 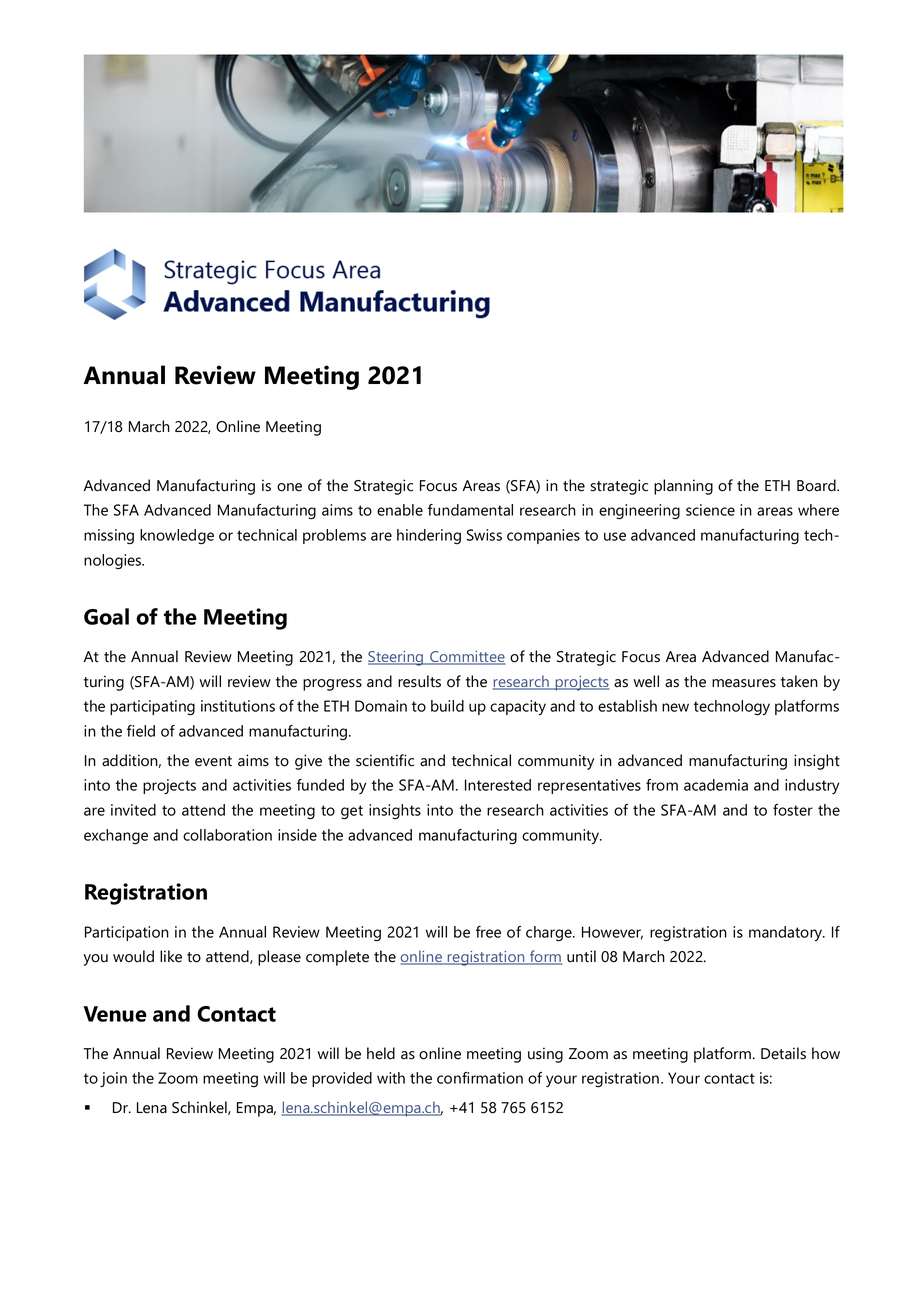 I want to click on academia, so click(x=716, y=785).
